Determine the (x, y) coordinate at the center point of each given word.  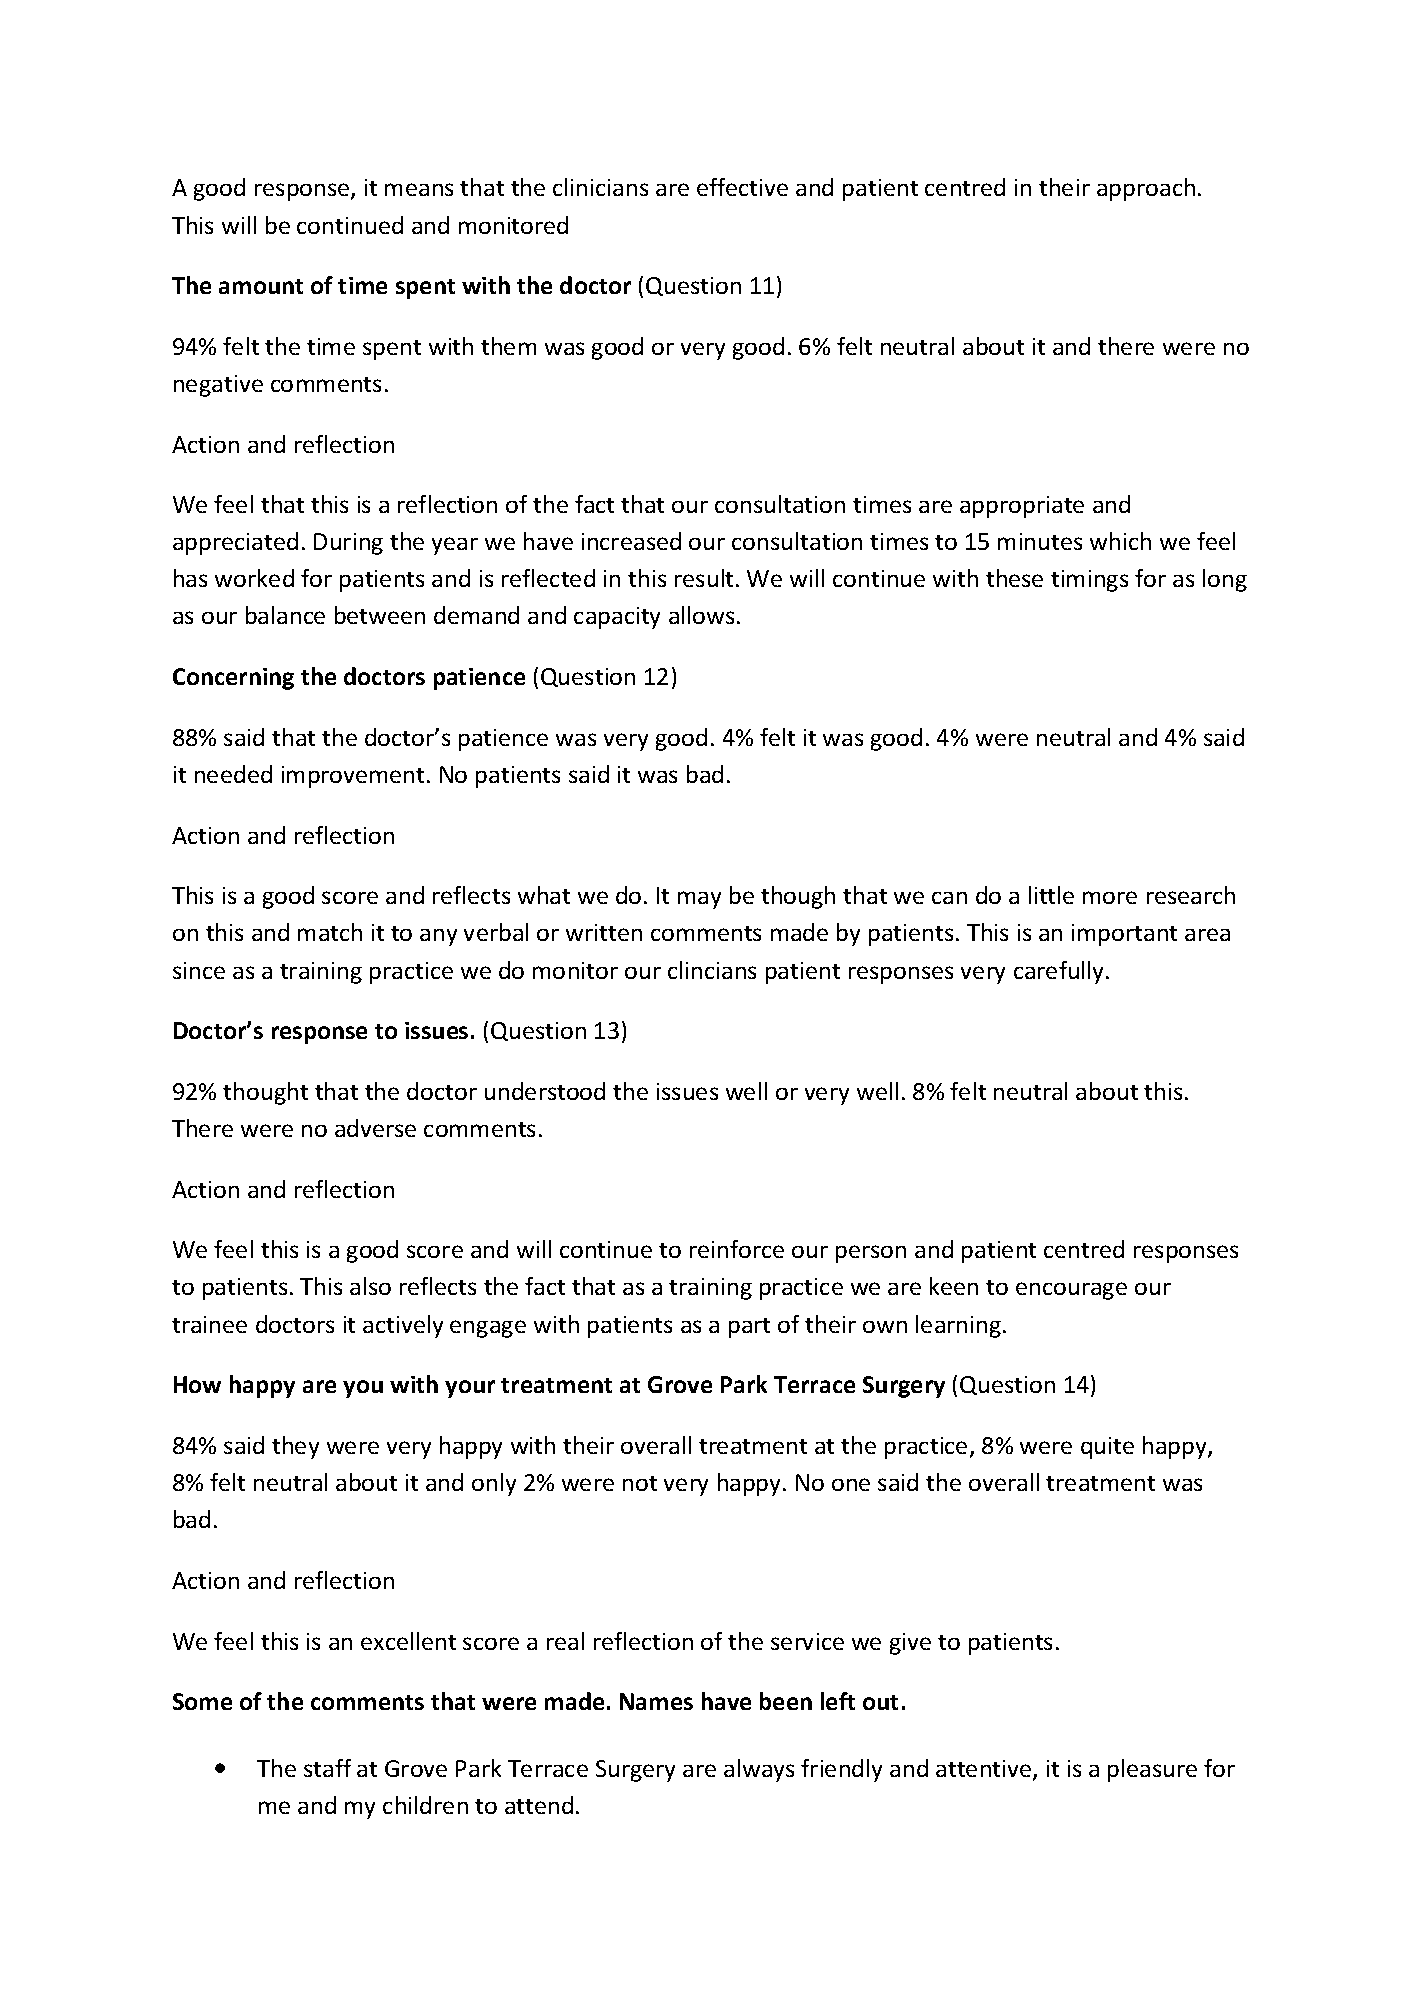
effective (742, 187)
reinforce (737, 1249)
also (370, 1286)
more (1110, 897)
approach (1146, 189)
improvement (353, 777)
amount (261, 286)
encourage (1071, 1291)
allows (701, 615)
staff (327, 1768)
